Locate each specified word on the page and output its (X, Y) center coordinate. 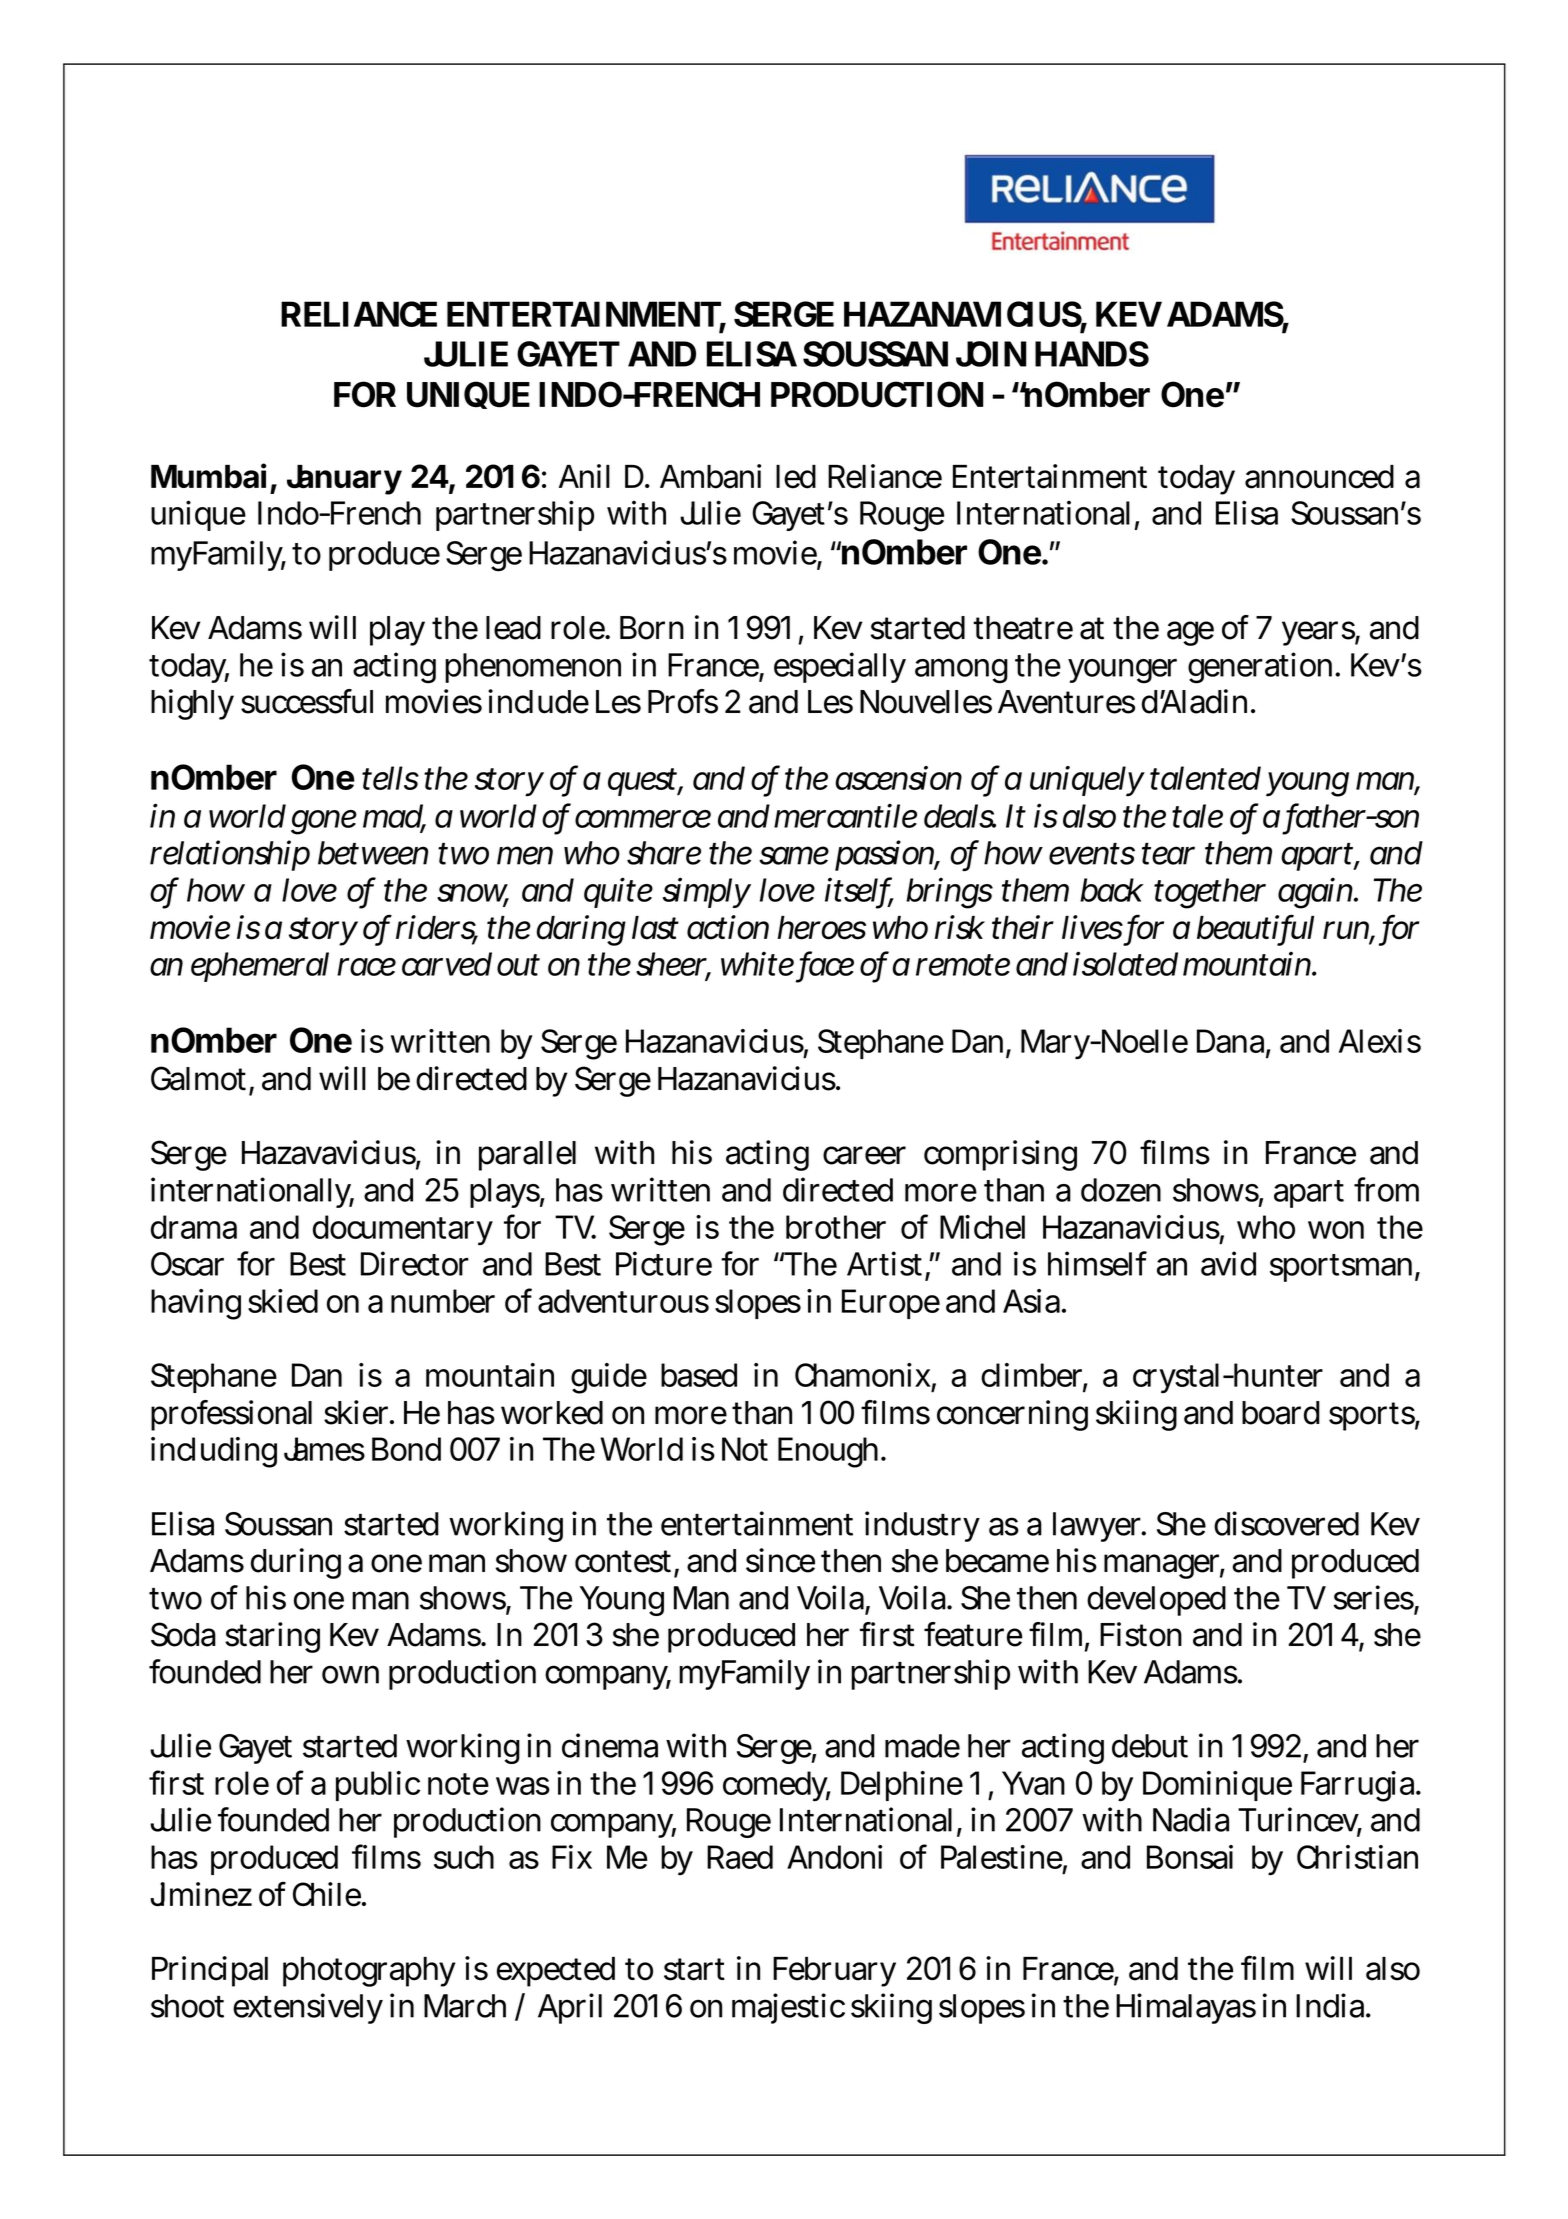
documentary (403, 1230)
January (344, 480)
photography (369, 1972)
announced (1319, 477)
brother (836, 1227)
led (796, 477)
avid (1228, 1263)
